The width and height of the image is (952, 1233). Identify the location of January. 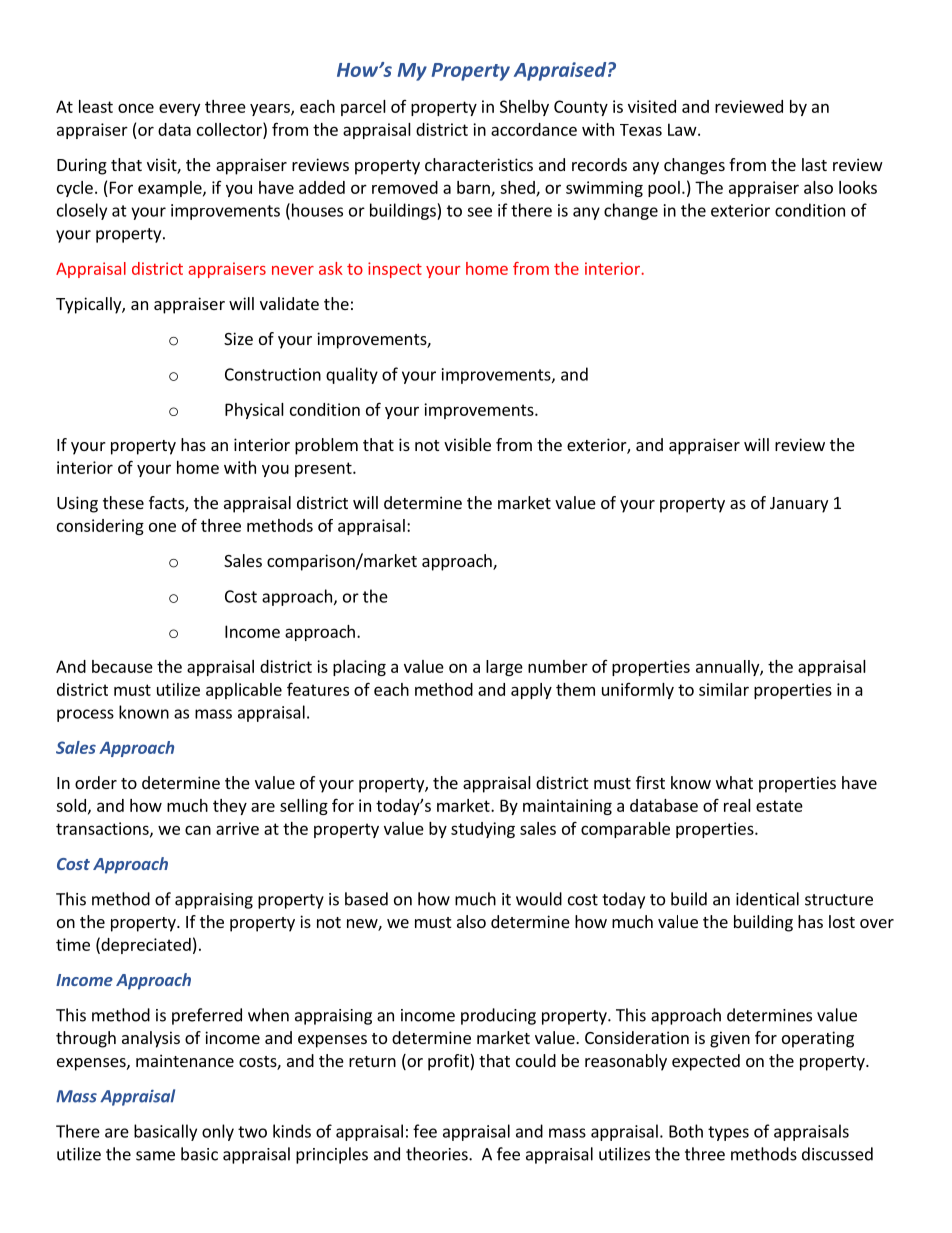
(799, 505).
